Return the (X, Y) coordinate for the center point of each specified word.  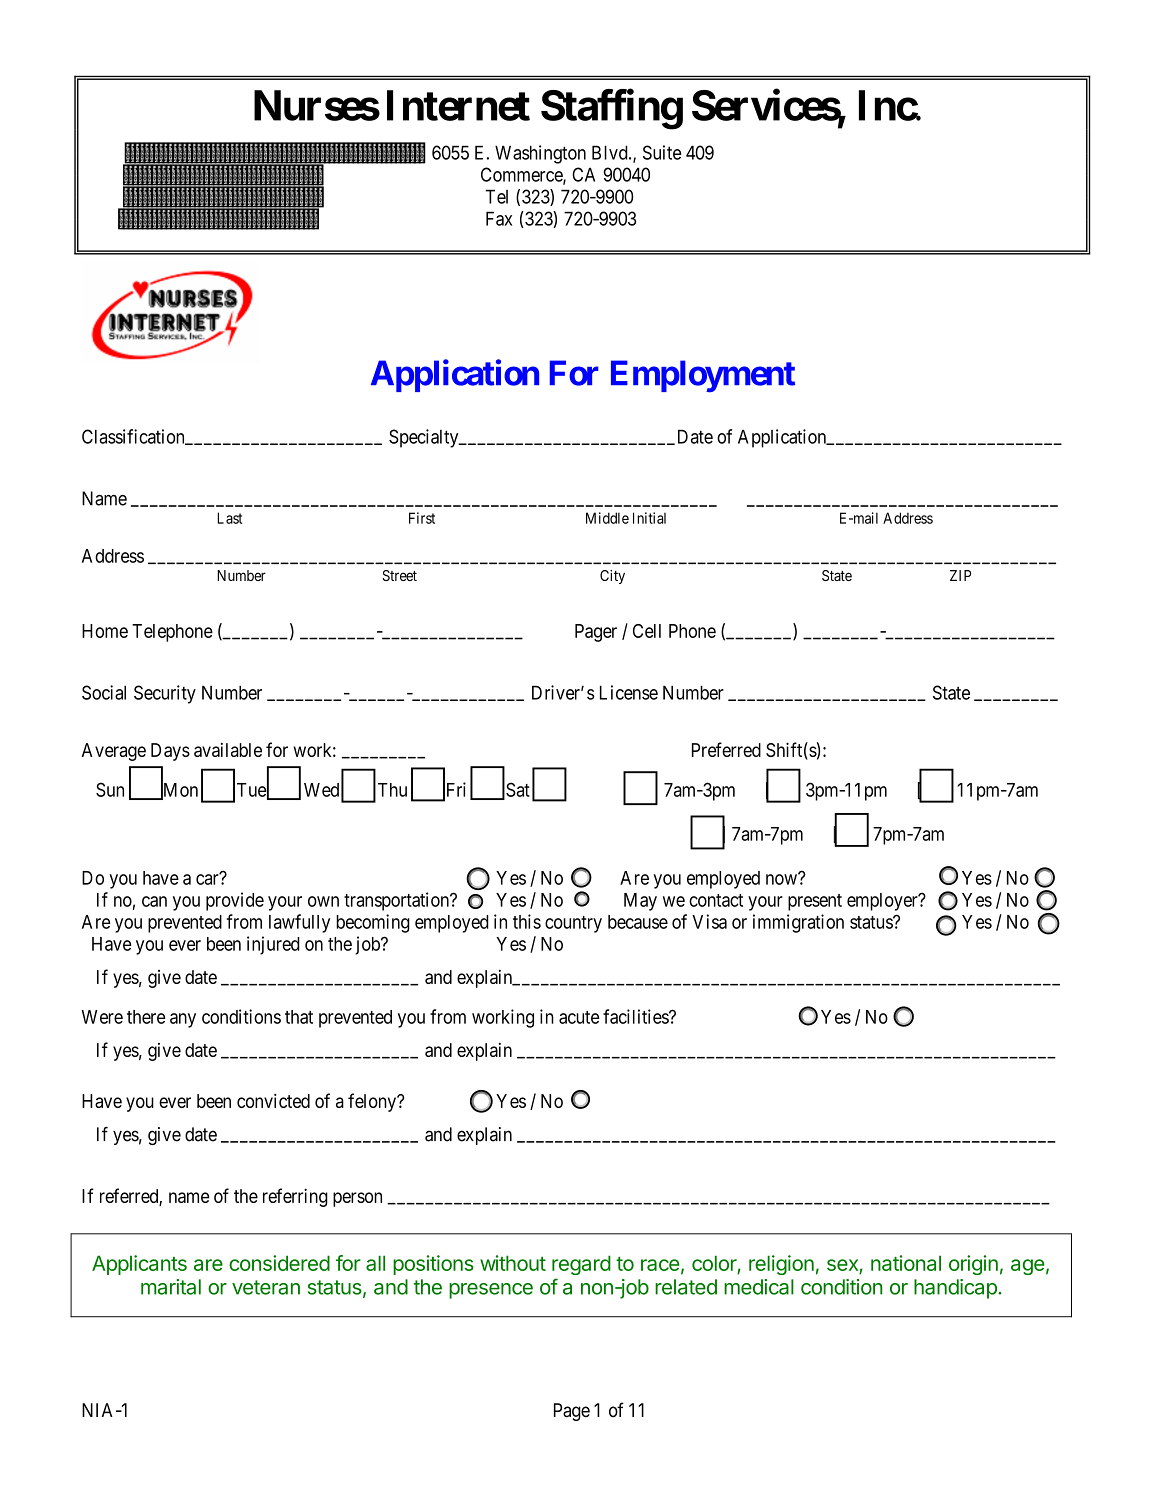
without (513, 1263)
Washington (540, 154)
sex (842, 1265)
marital (171, 1287)
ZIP (960, 575)
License (629, 692)
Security (165, 694)
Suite (662, 152)
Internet (458, 105)
